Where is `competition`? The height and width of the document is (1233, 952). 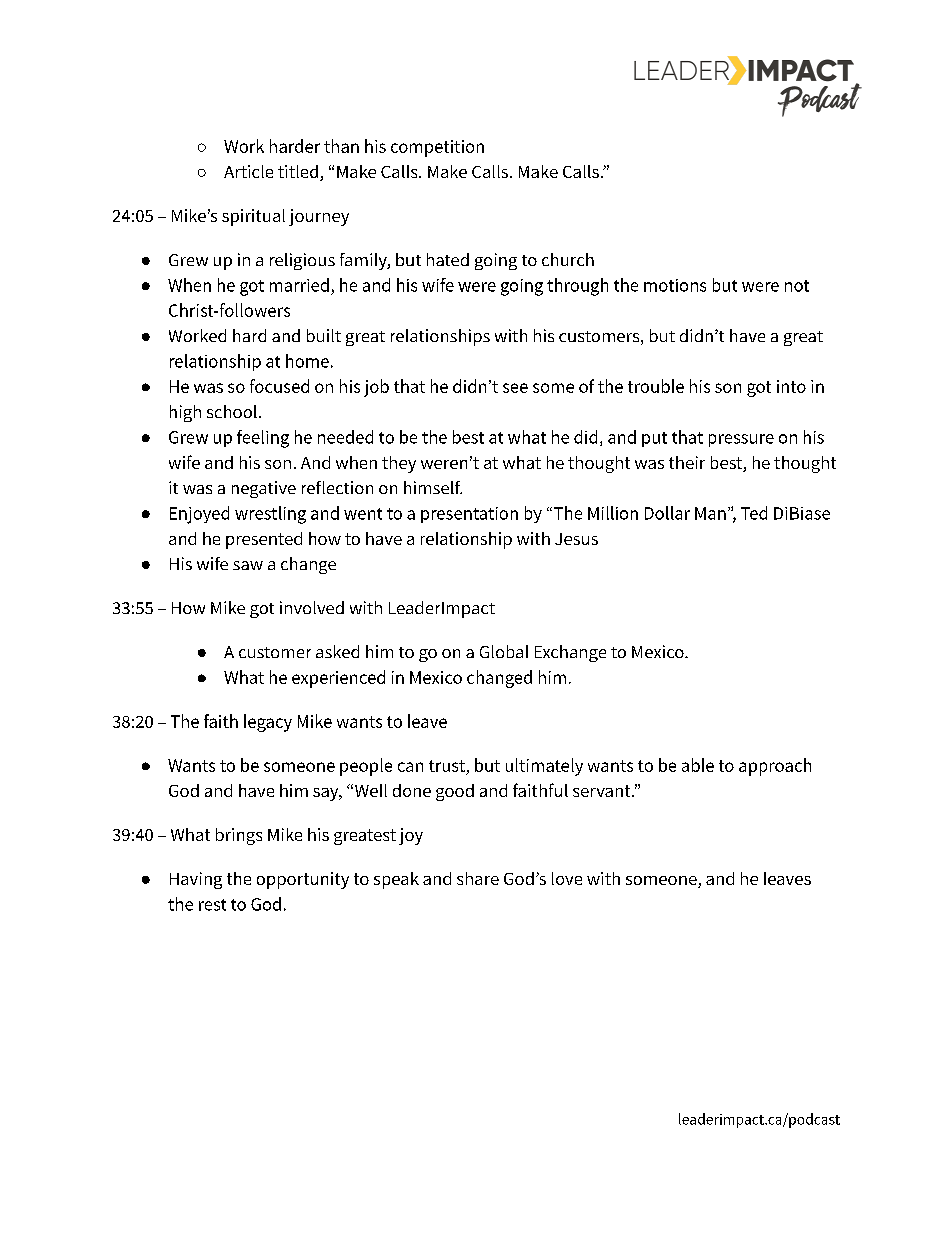 competition is located at coordinates (437, 148).
